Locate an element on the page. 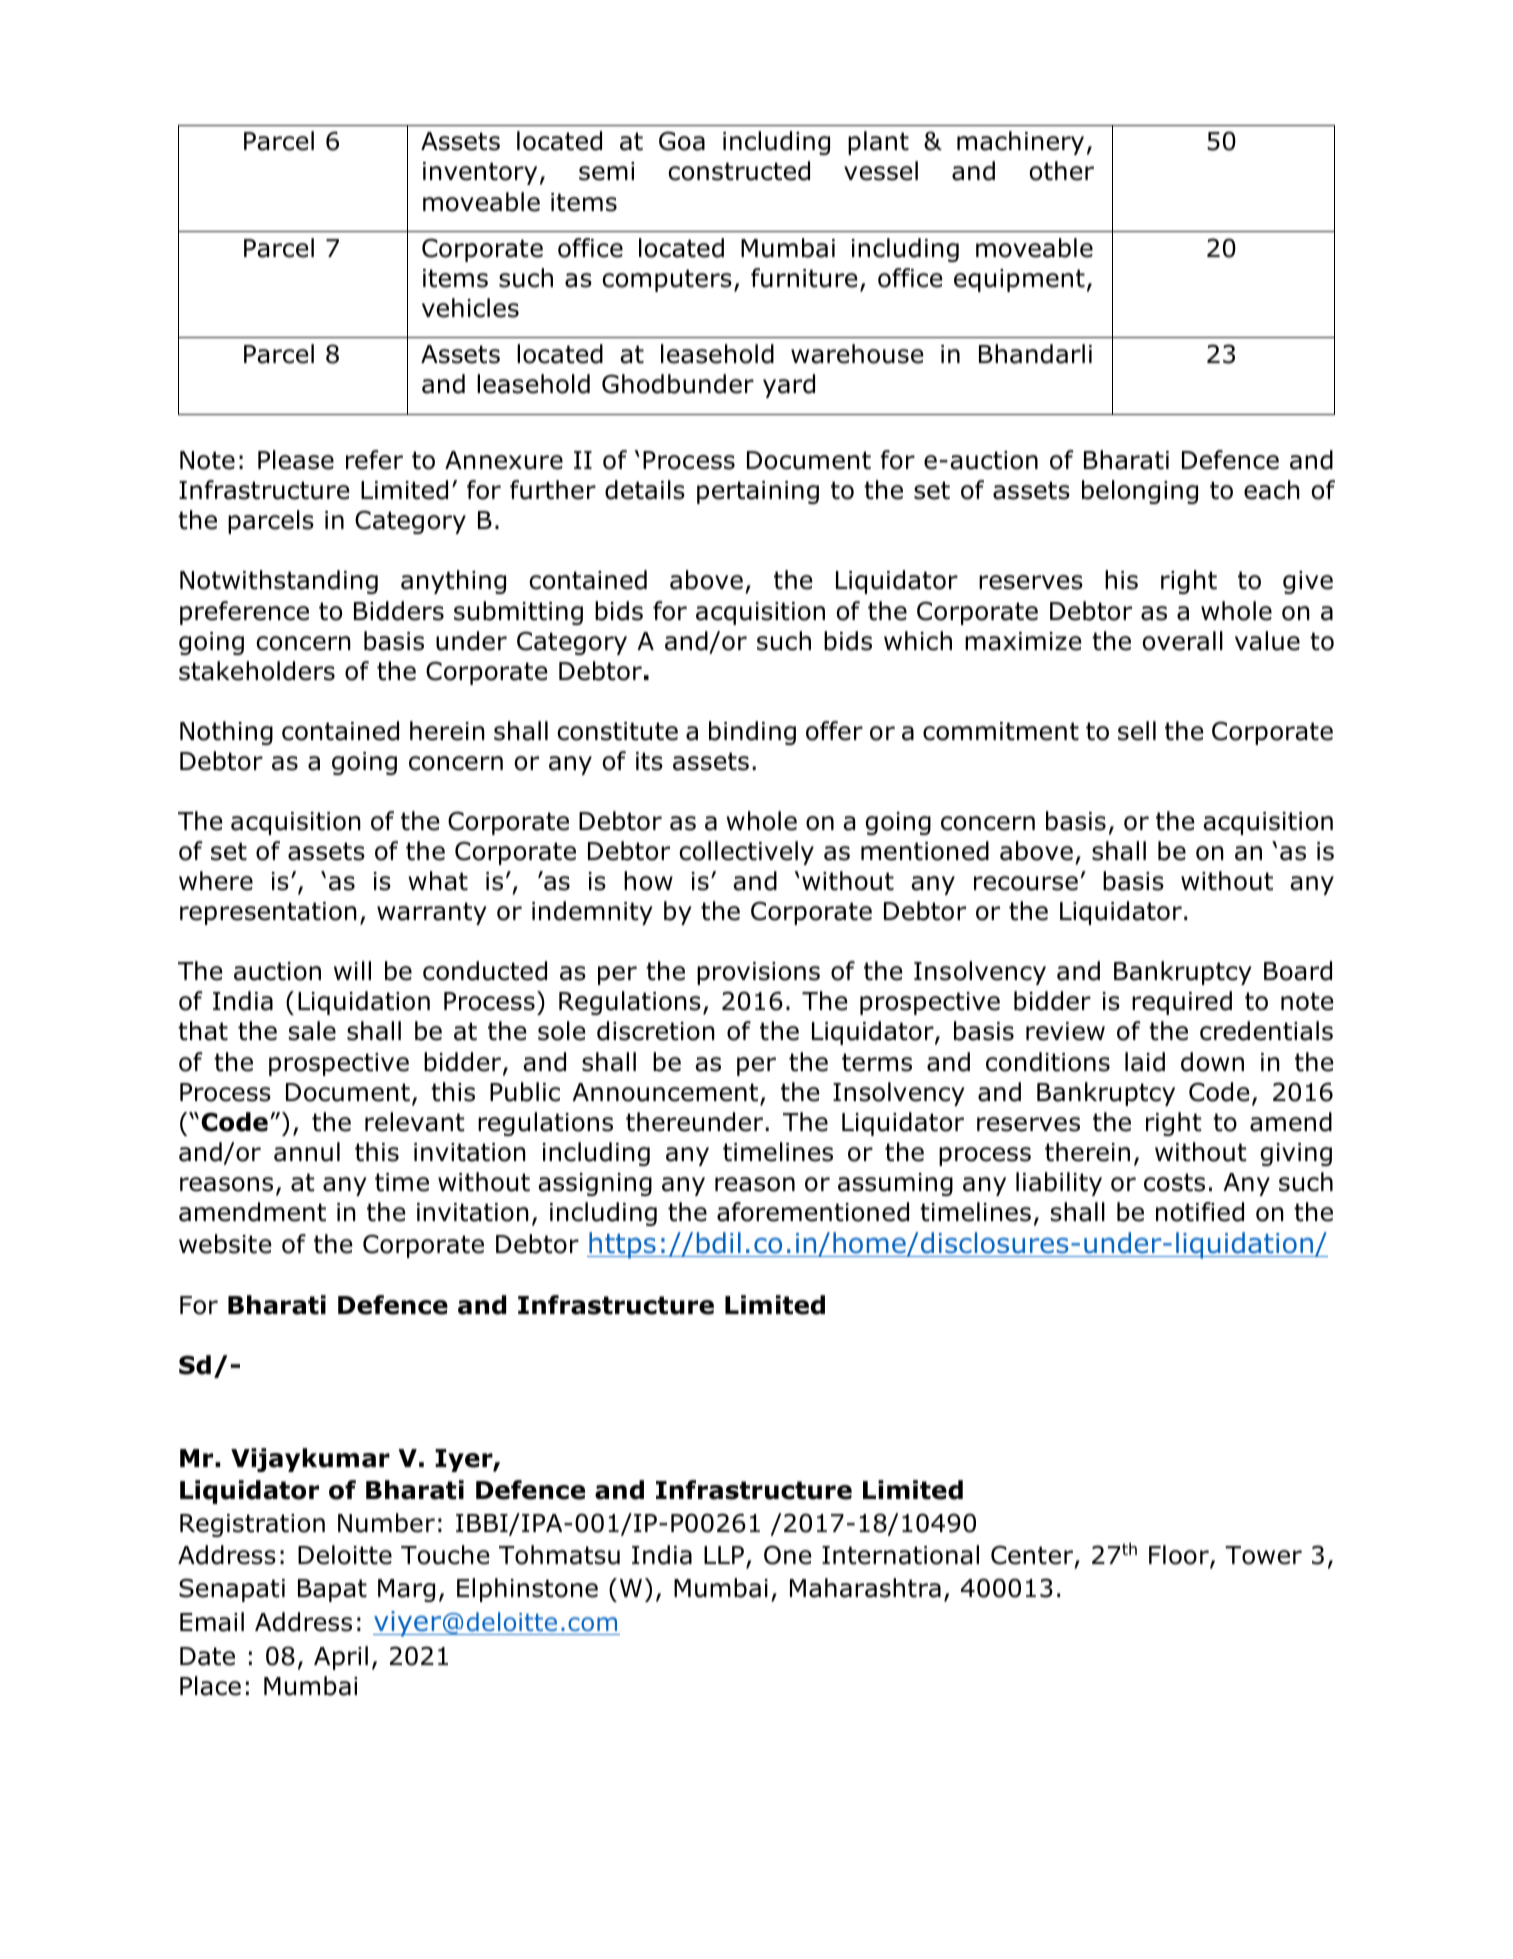  Floor is located at coordinates (1180, 1556).
